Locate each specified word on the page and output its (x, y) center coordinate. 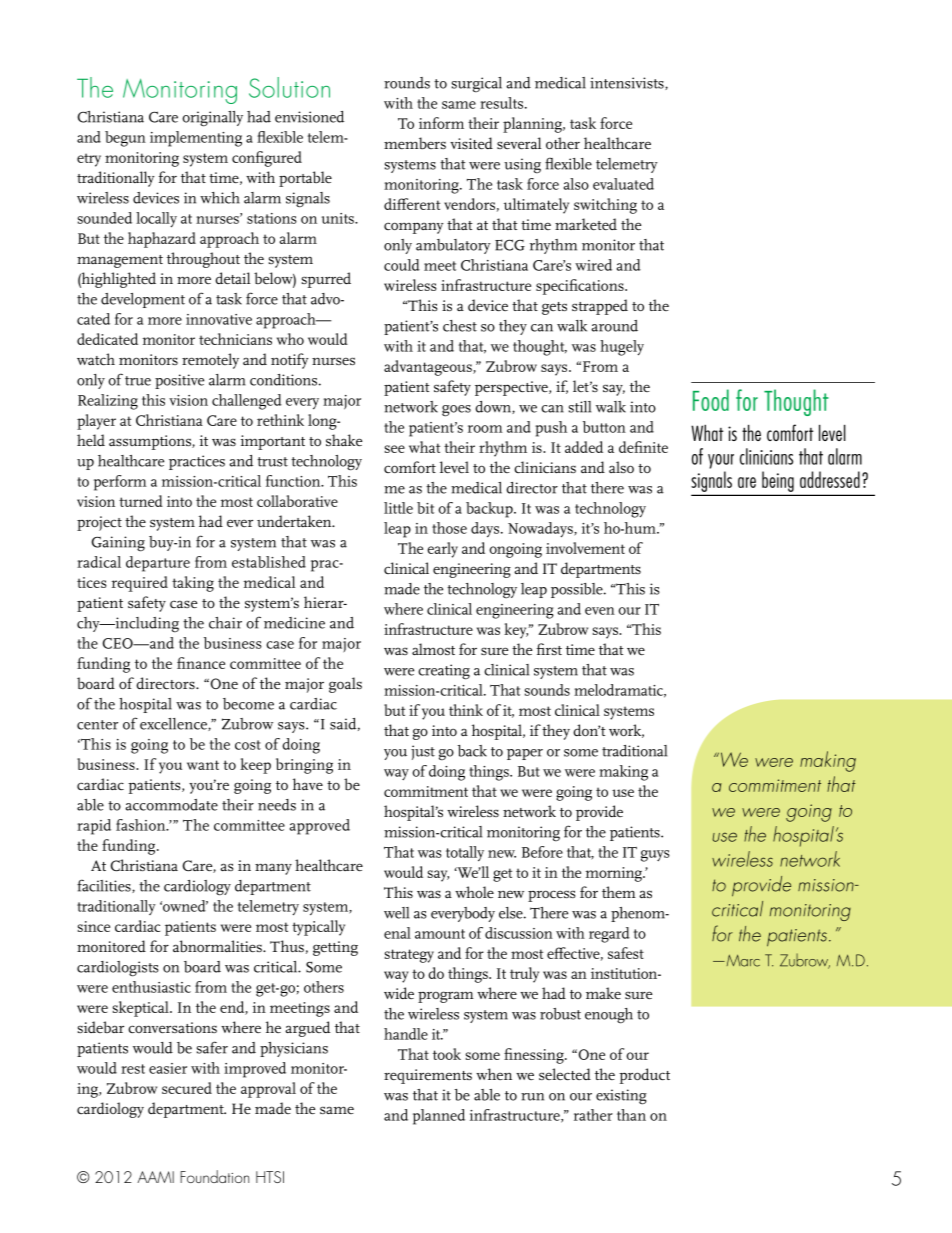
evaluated (623, 184)
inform (441, 123)
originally (212, 119)
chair (225, 623)
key (516, 631)
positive (179, 381)
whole (474, 892)
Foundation (214, 1176)
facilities (105, 886)
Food (711, 400)
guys (655, 856)
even (600, 611)
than (631, 1115)
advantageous (429, 368)
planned (439, 1117)
